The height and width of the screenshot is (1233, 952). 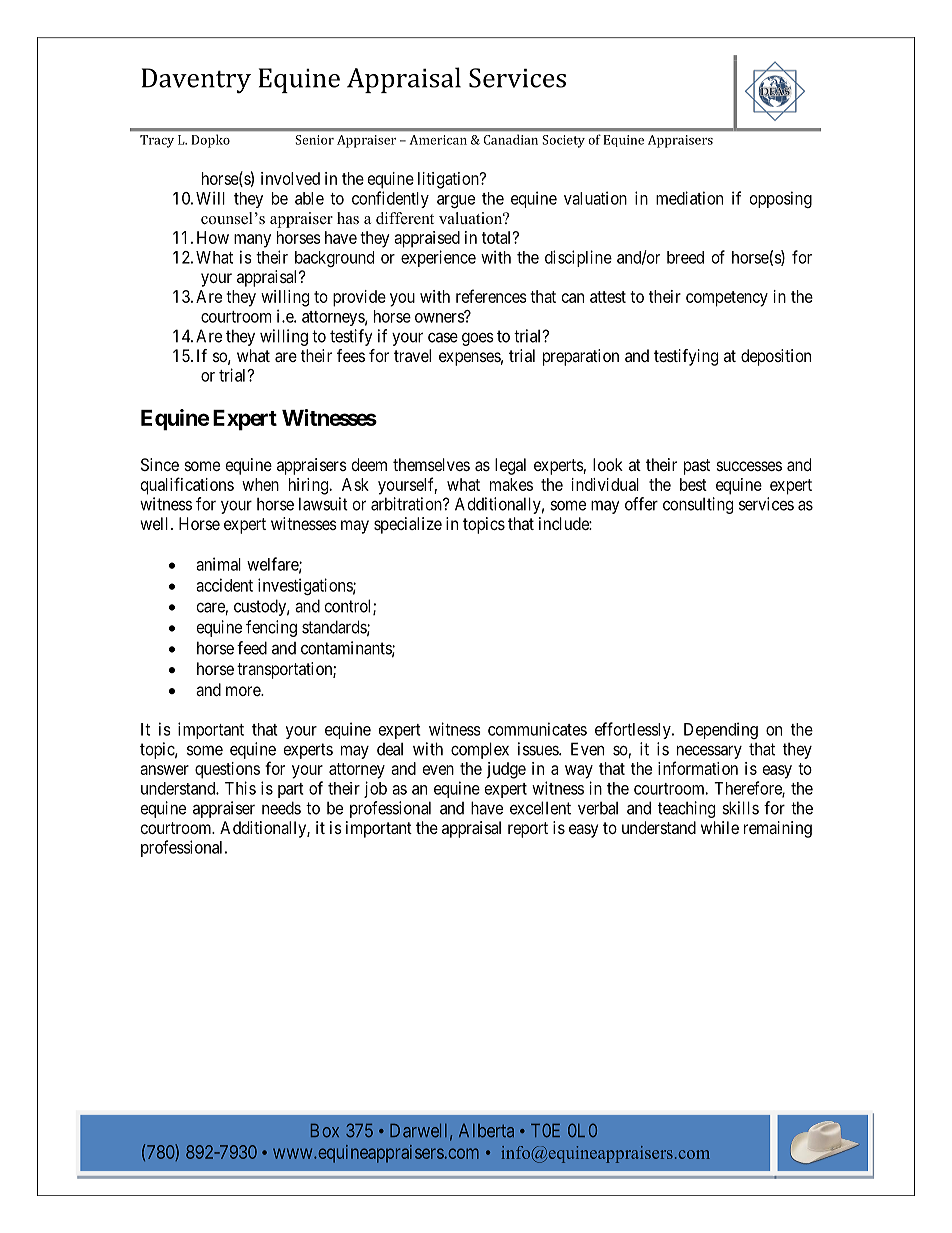 What do you see at coordinates (290, 178) in the screenshot?
I see `involved` at bounding box center [290, 178].
